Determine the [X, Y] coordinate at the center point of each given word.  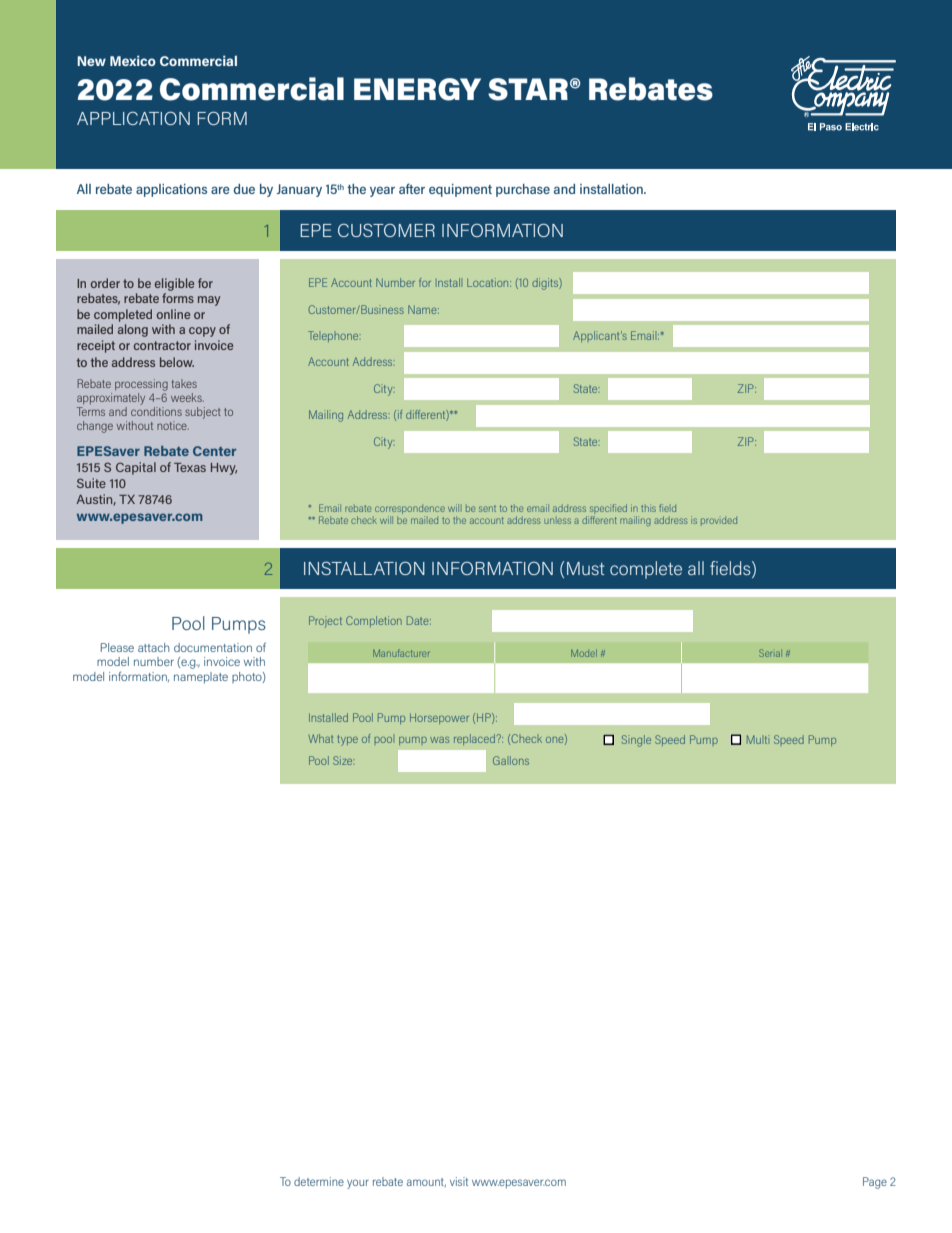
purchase [523, 190]
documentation [213, 647]
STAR [528, 89]
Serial [769, 653]
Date [419, 620]
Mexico [133, 61]
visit [459, 1181]
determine [319, 1181]
